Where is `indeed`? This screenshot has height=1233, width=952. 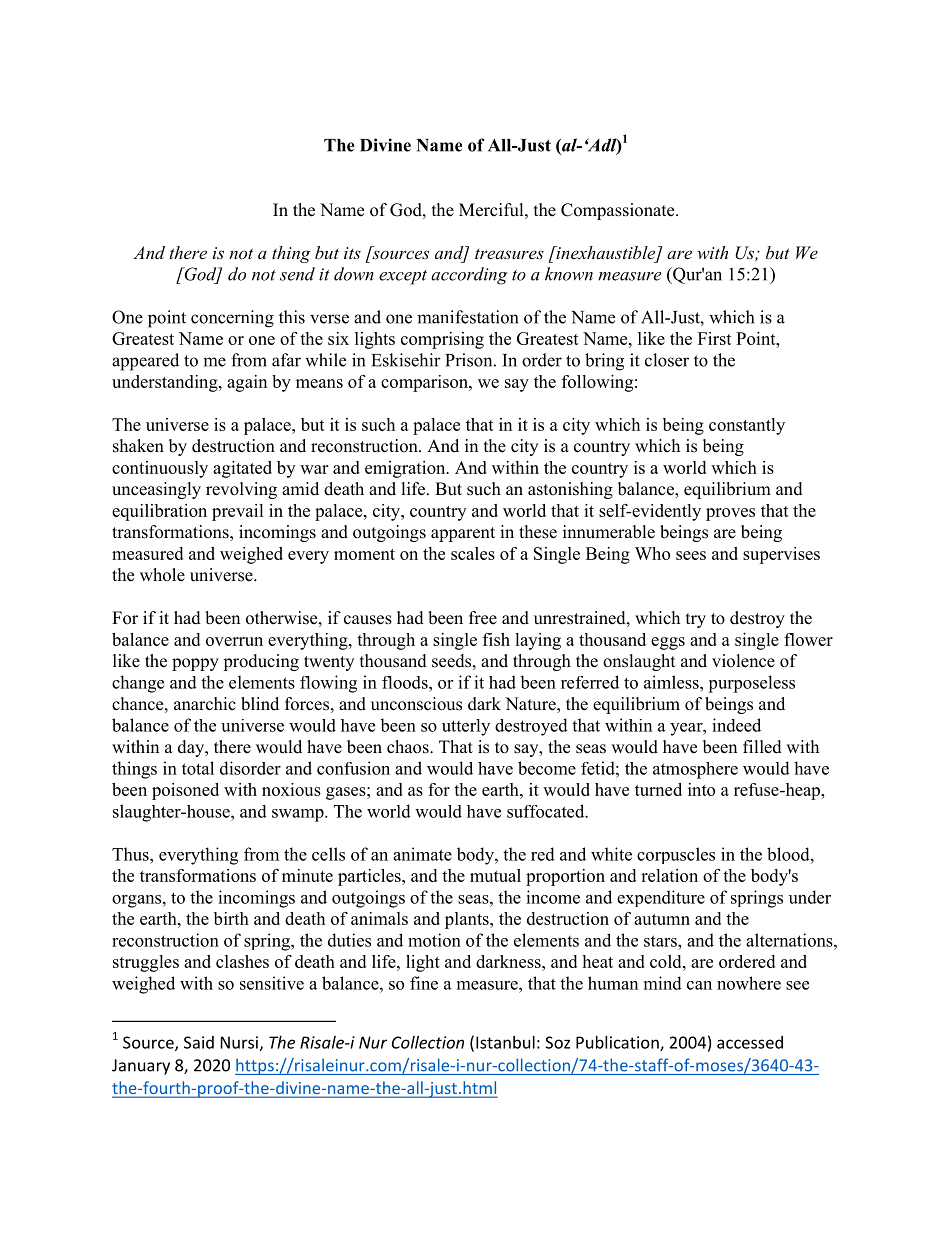
indeed is located at coordinates (736, 725).
